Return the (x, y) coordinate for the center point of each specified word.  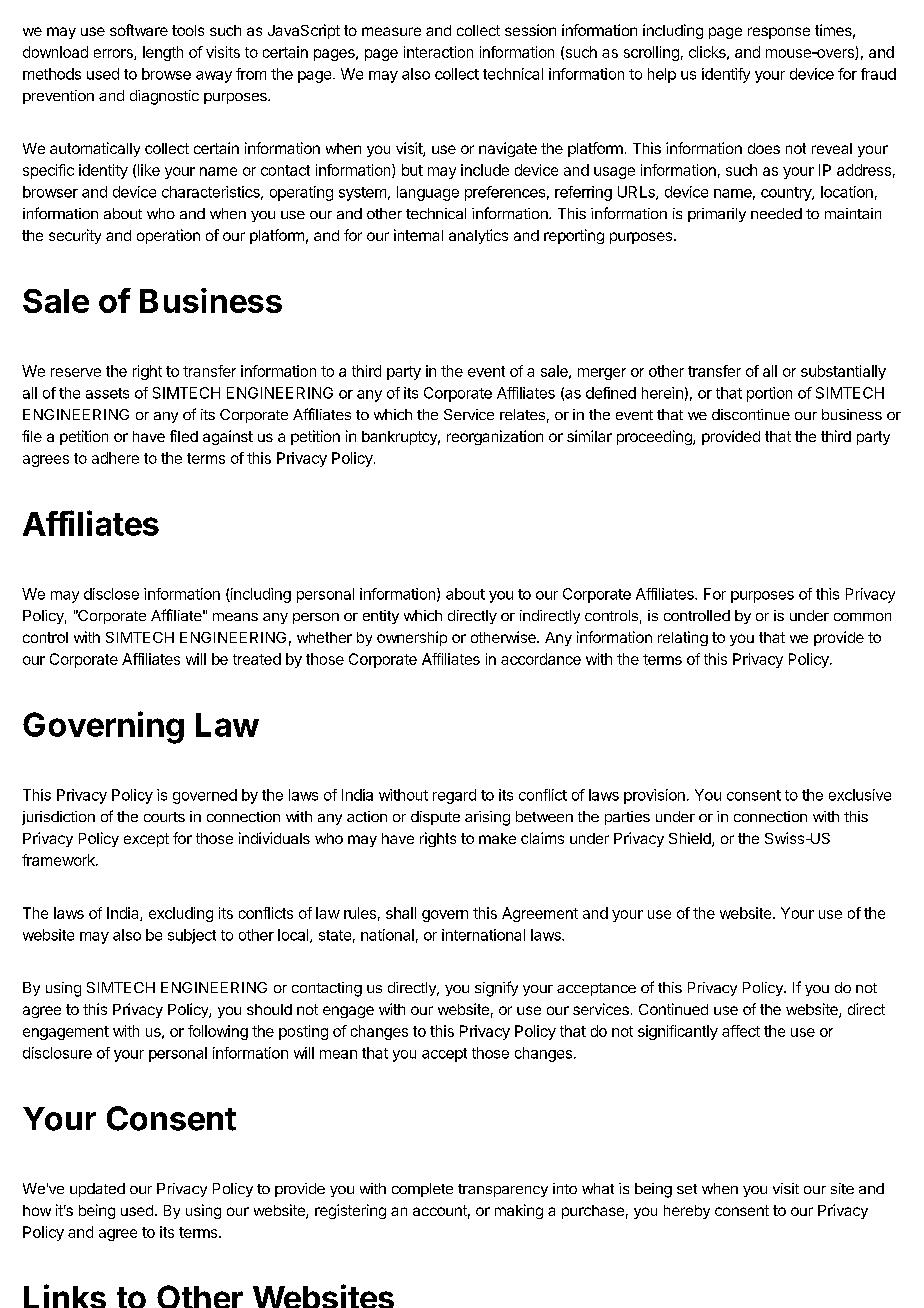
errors (114, 54)
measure (391, 31)
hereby (687, 1212)
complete (422, 1190)
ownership (412, 638)
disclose (111, 594)
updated (97, 1190)
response (779, 33)
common (862, 617)
